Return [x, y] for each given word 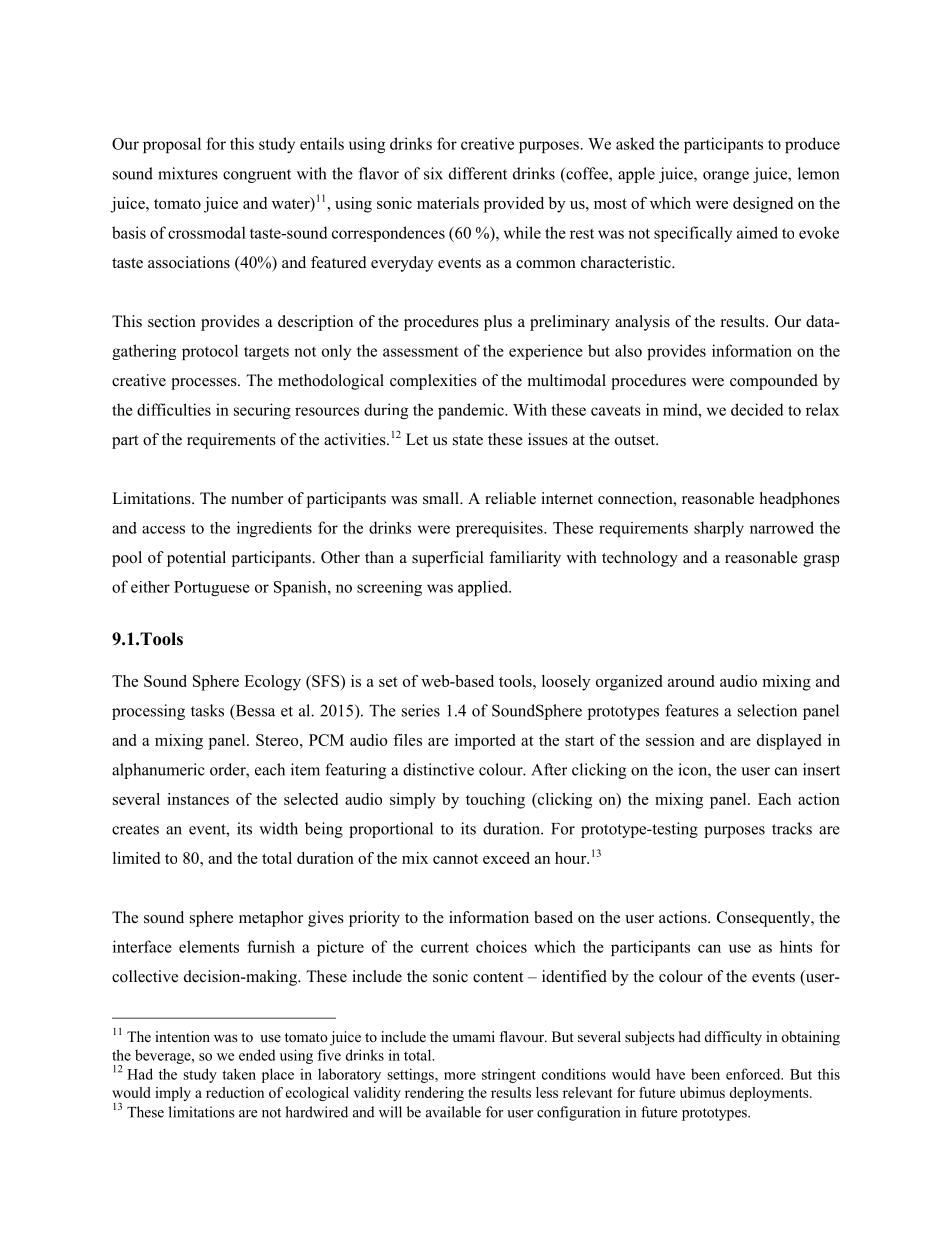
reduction [235, 1092]
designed [763, 205]
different [478, 173]
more [460, 1076]
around [691, 681]
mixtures [188, 173]
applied [484, 588]
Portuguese [212, 588]
